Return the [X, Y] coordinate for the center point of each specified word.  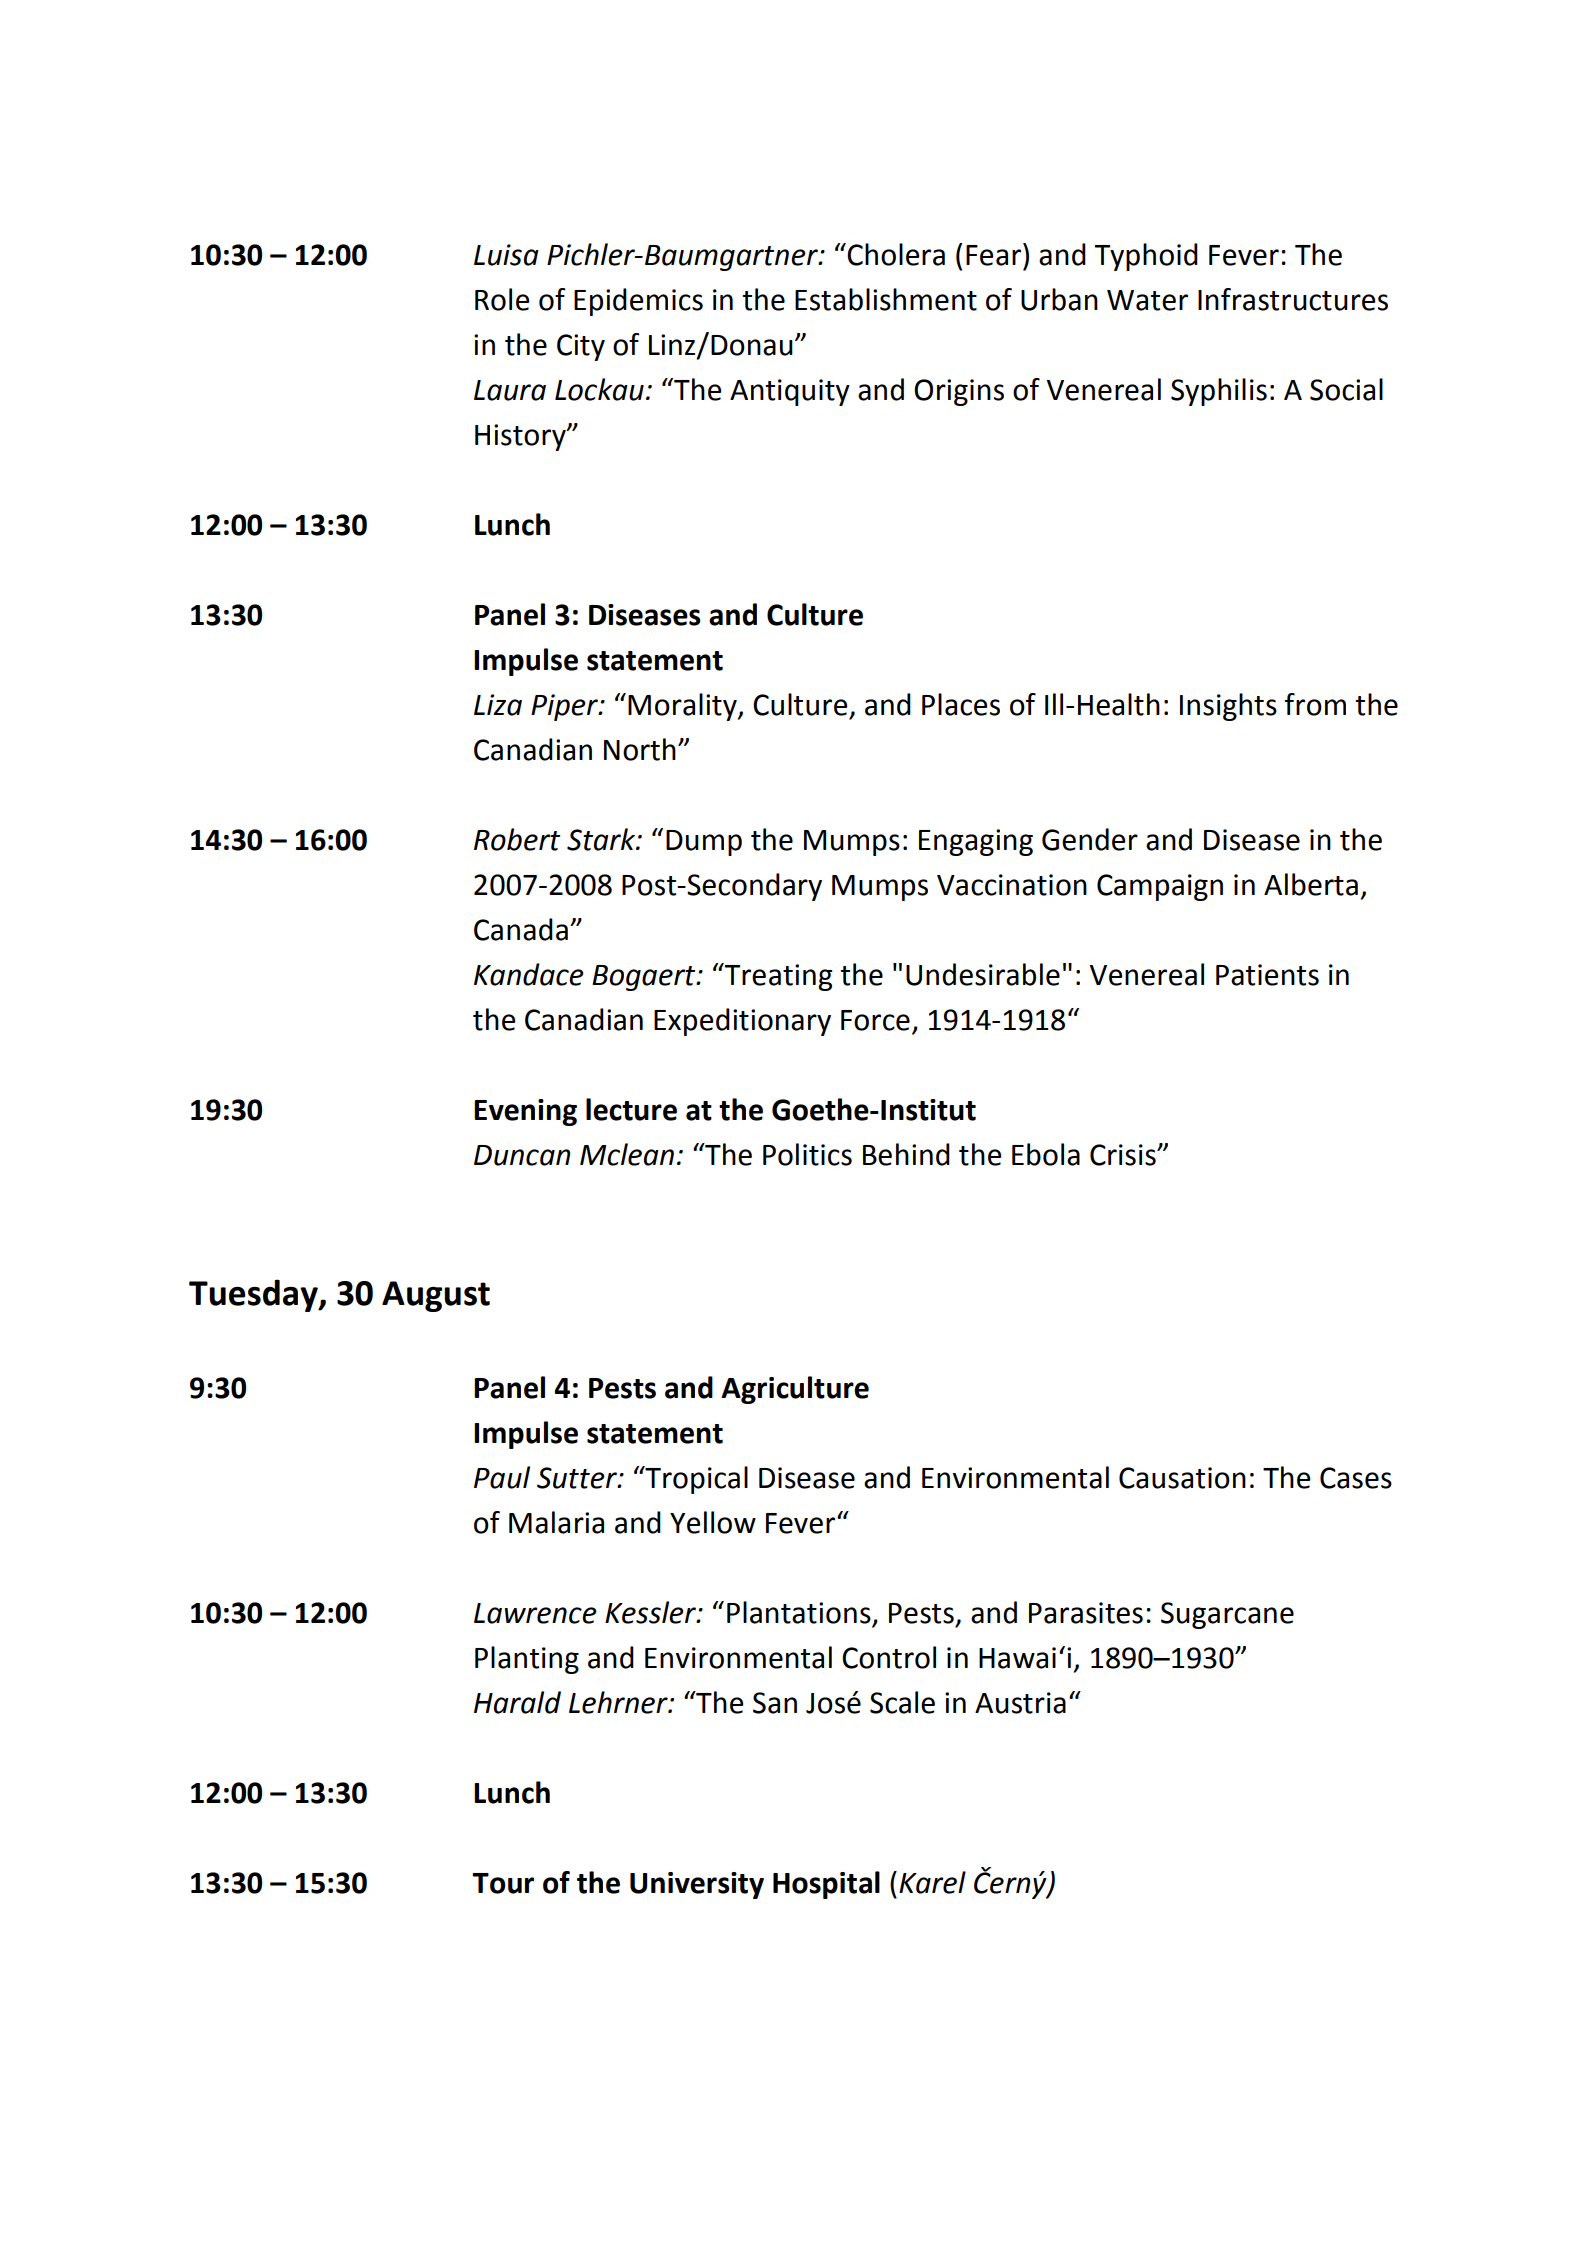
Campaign [1160, 887]
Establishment [886, 299]
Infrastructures [1293, 299]
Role [502, 299]
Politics [807, 1154]
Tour [503, 1883]
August [436, 1296]
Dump [704, 843]
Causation [1182, 1478]
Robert [517, 839]
